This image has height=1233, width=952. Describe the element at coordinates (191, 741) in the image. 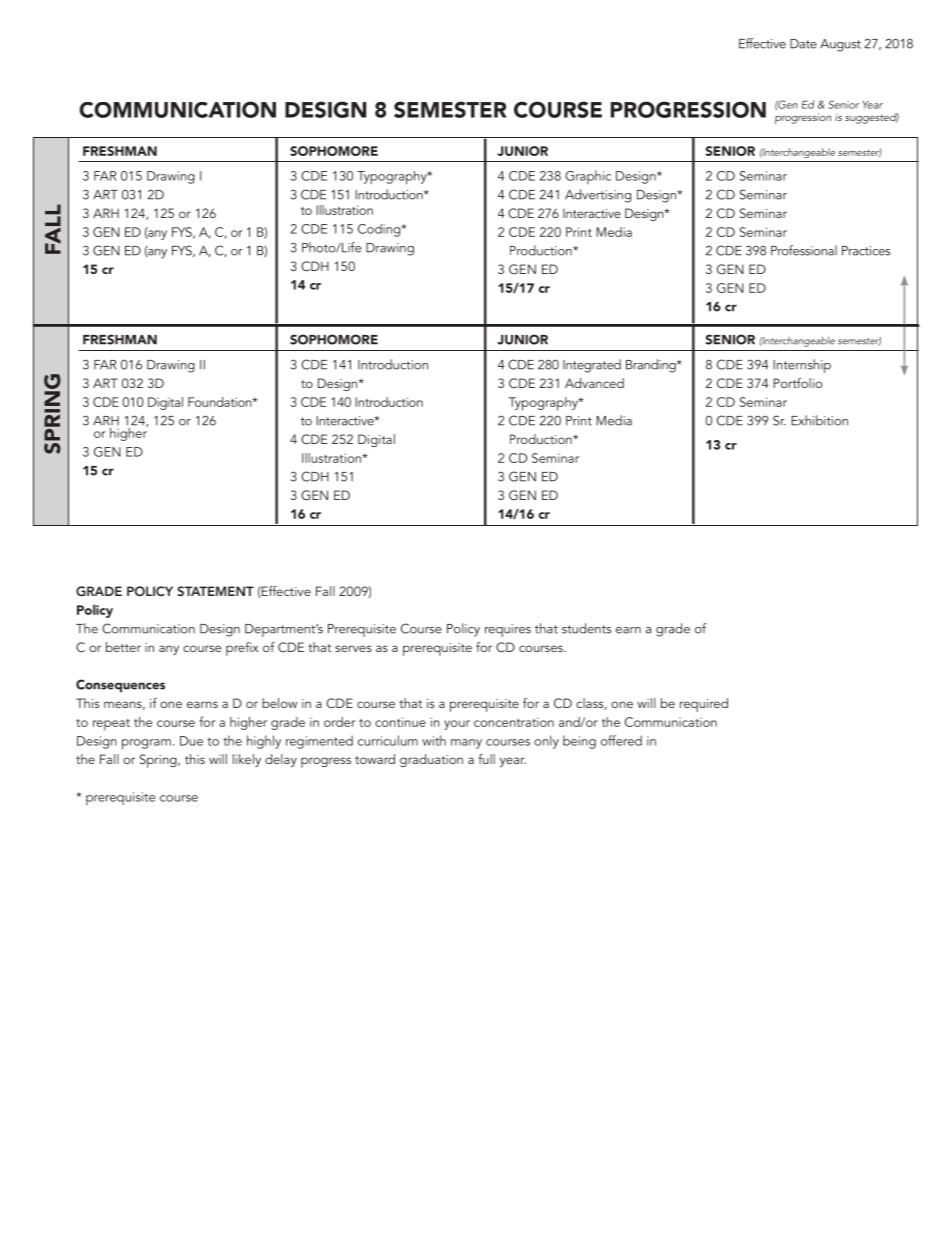

I see `Due` at that location.
